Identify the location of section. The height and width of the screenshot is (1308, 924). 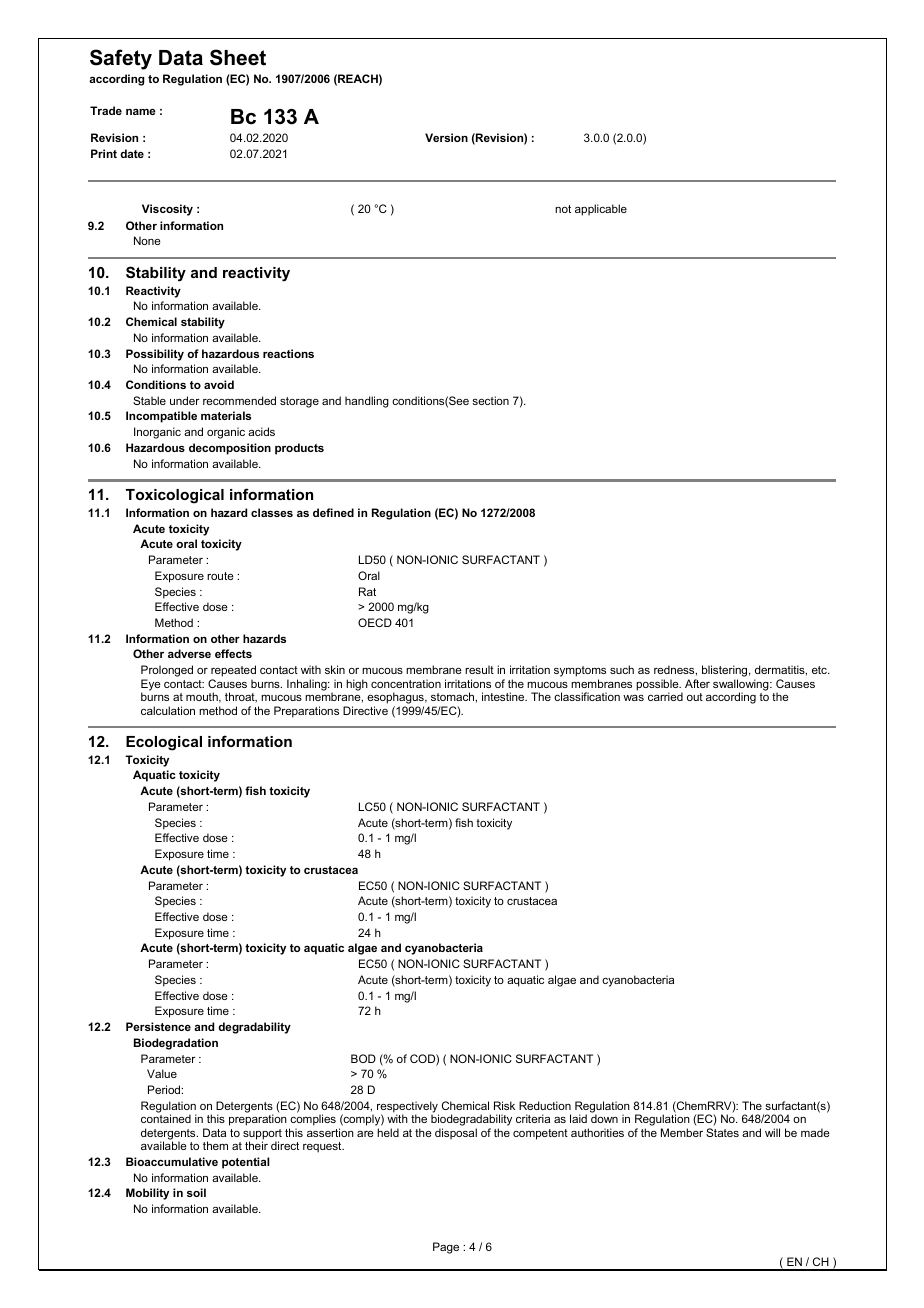
(490, 400).
